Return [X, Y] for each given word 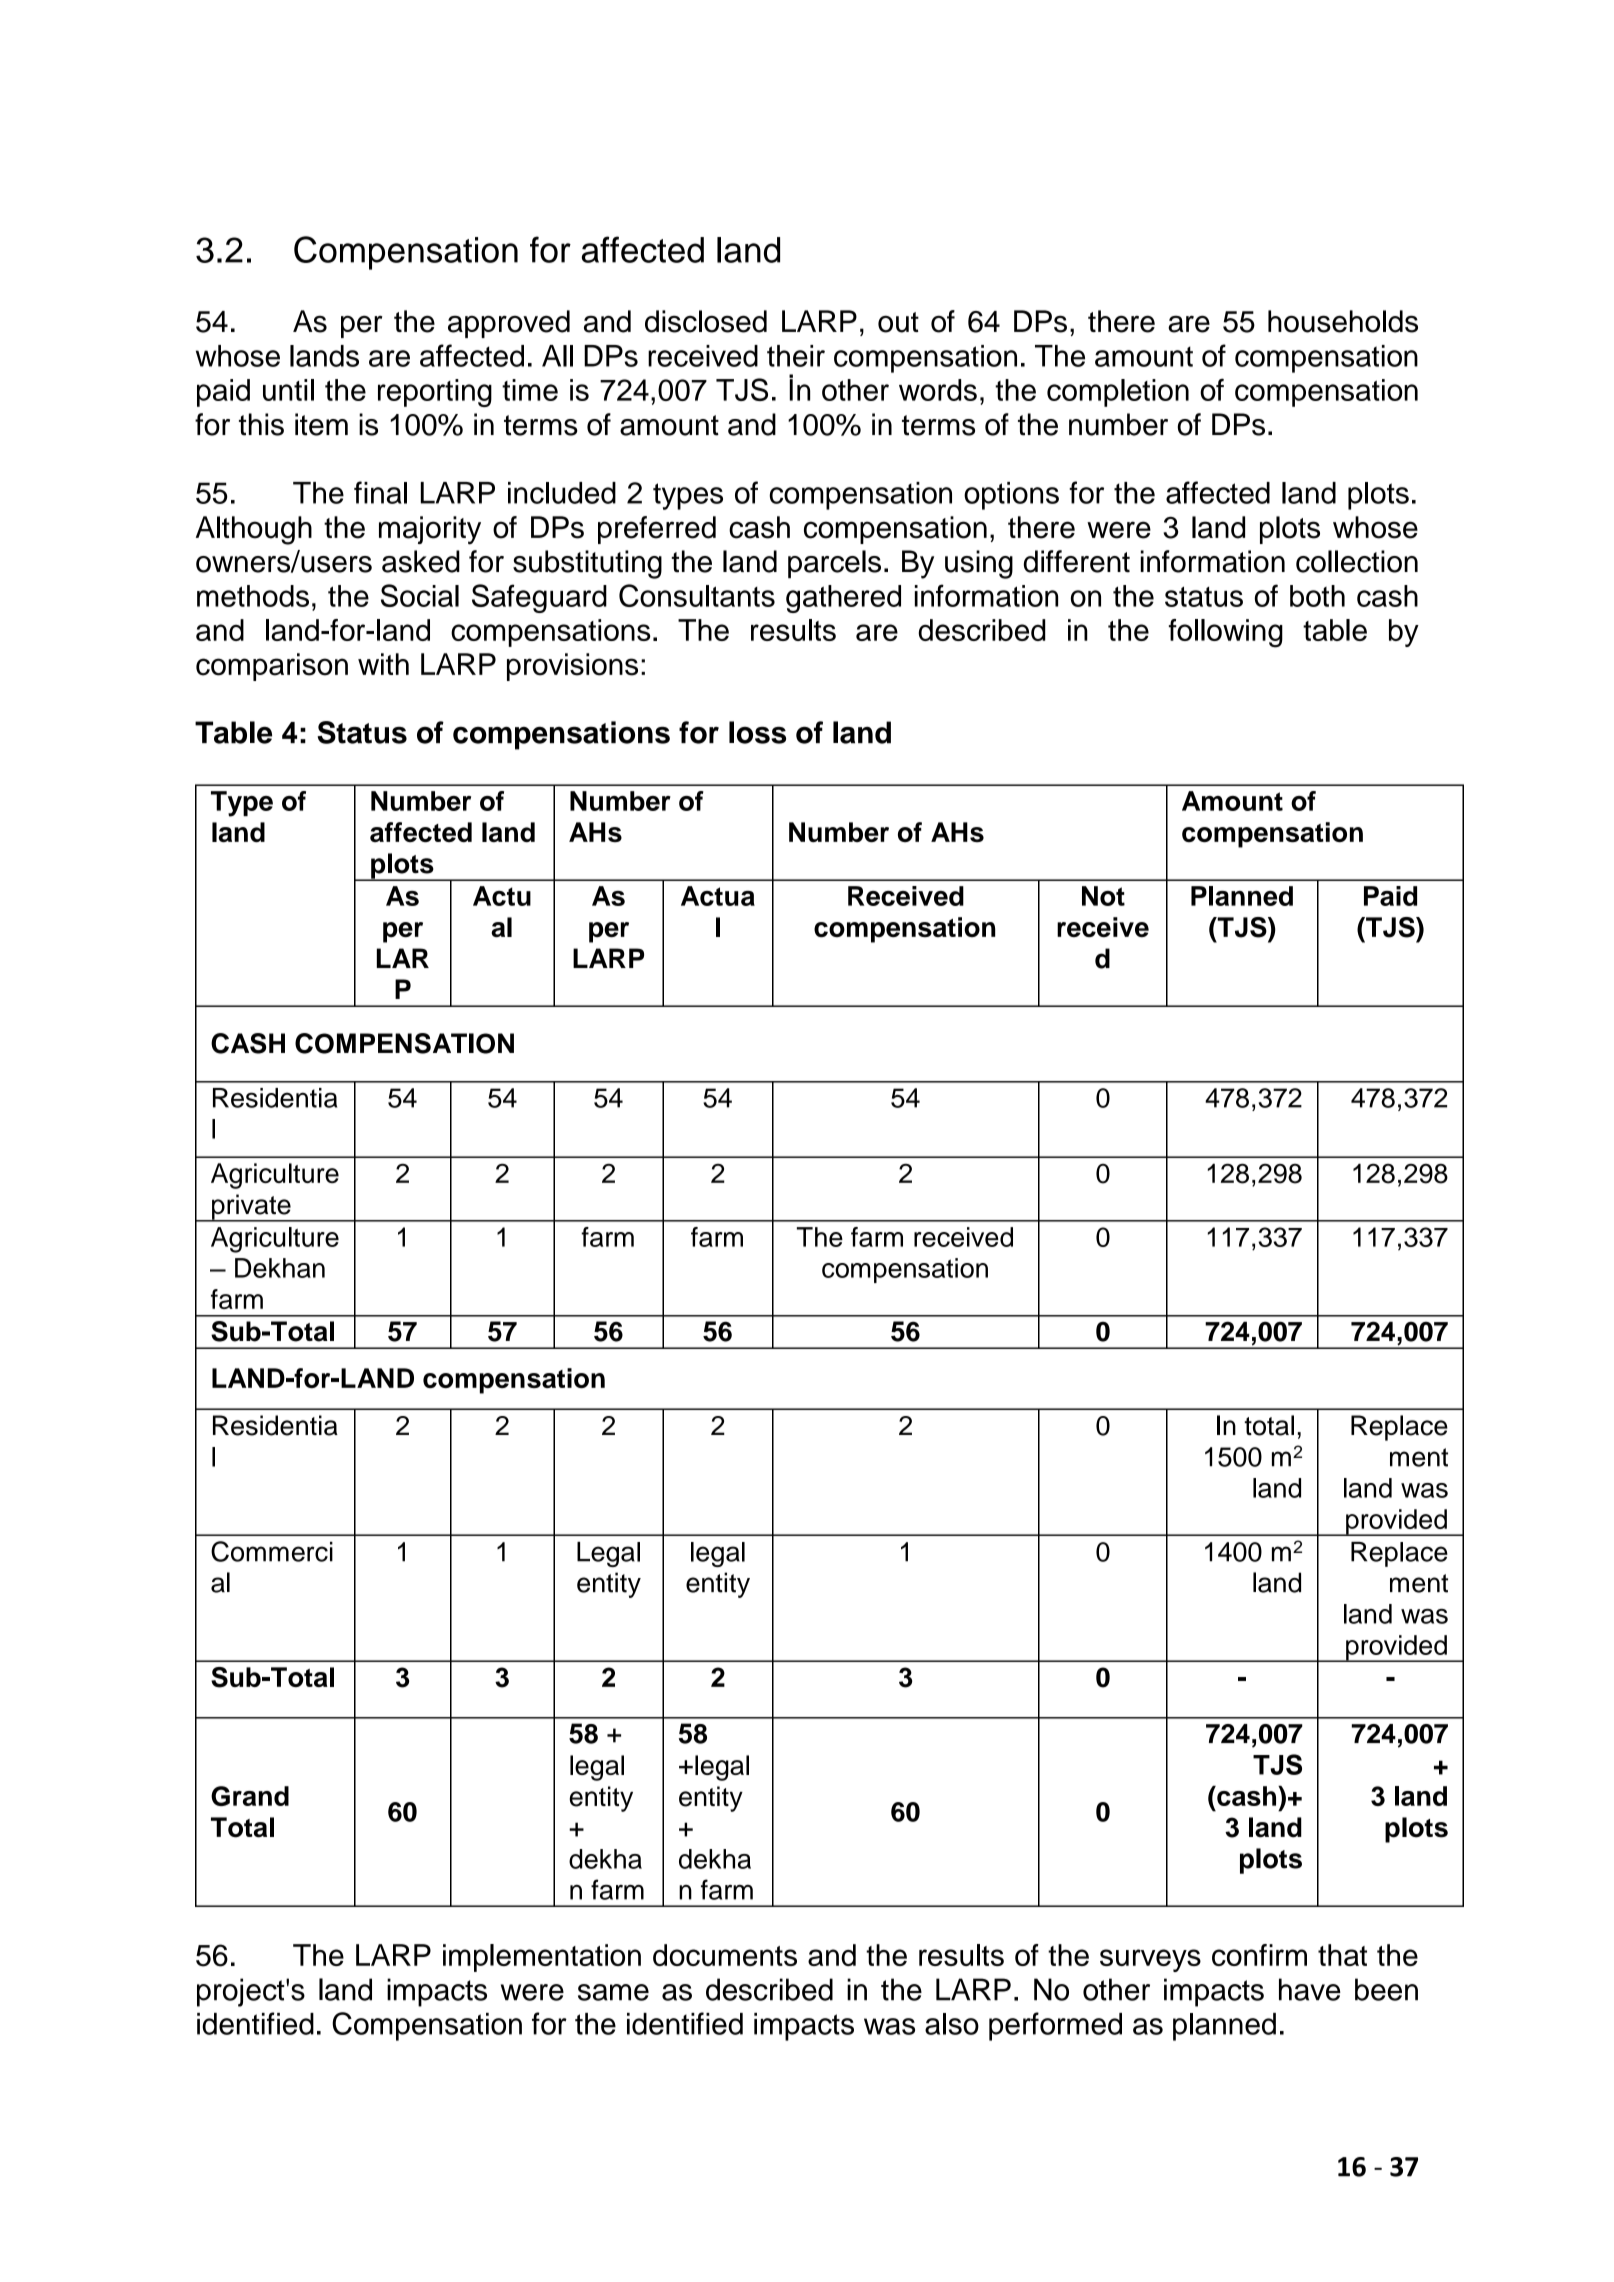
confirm [1259, 1955]
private [251, 1208]
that [1342, 1955]
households [1343, 321]
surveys [1150, 1960]
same [613, 1992]
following [1226, 633]
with [383, 664]
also [952, 2024]
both [1317, 596]
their [796, 356]
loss [757, 732]
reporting [435, 393]
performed [1055, 2026]
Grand [250, 1796]
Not [1103, 896]
